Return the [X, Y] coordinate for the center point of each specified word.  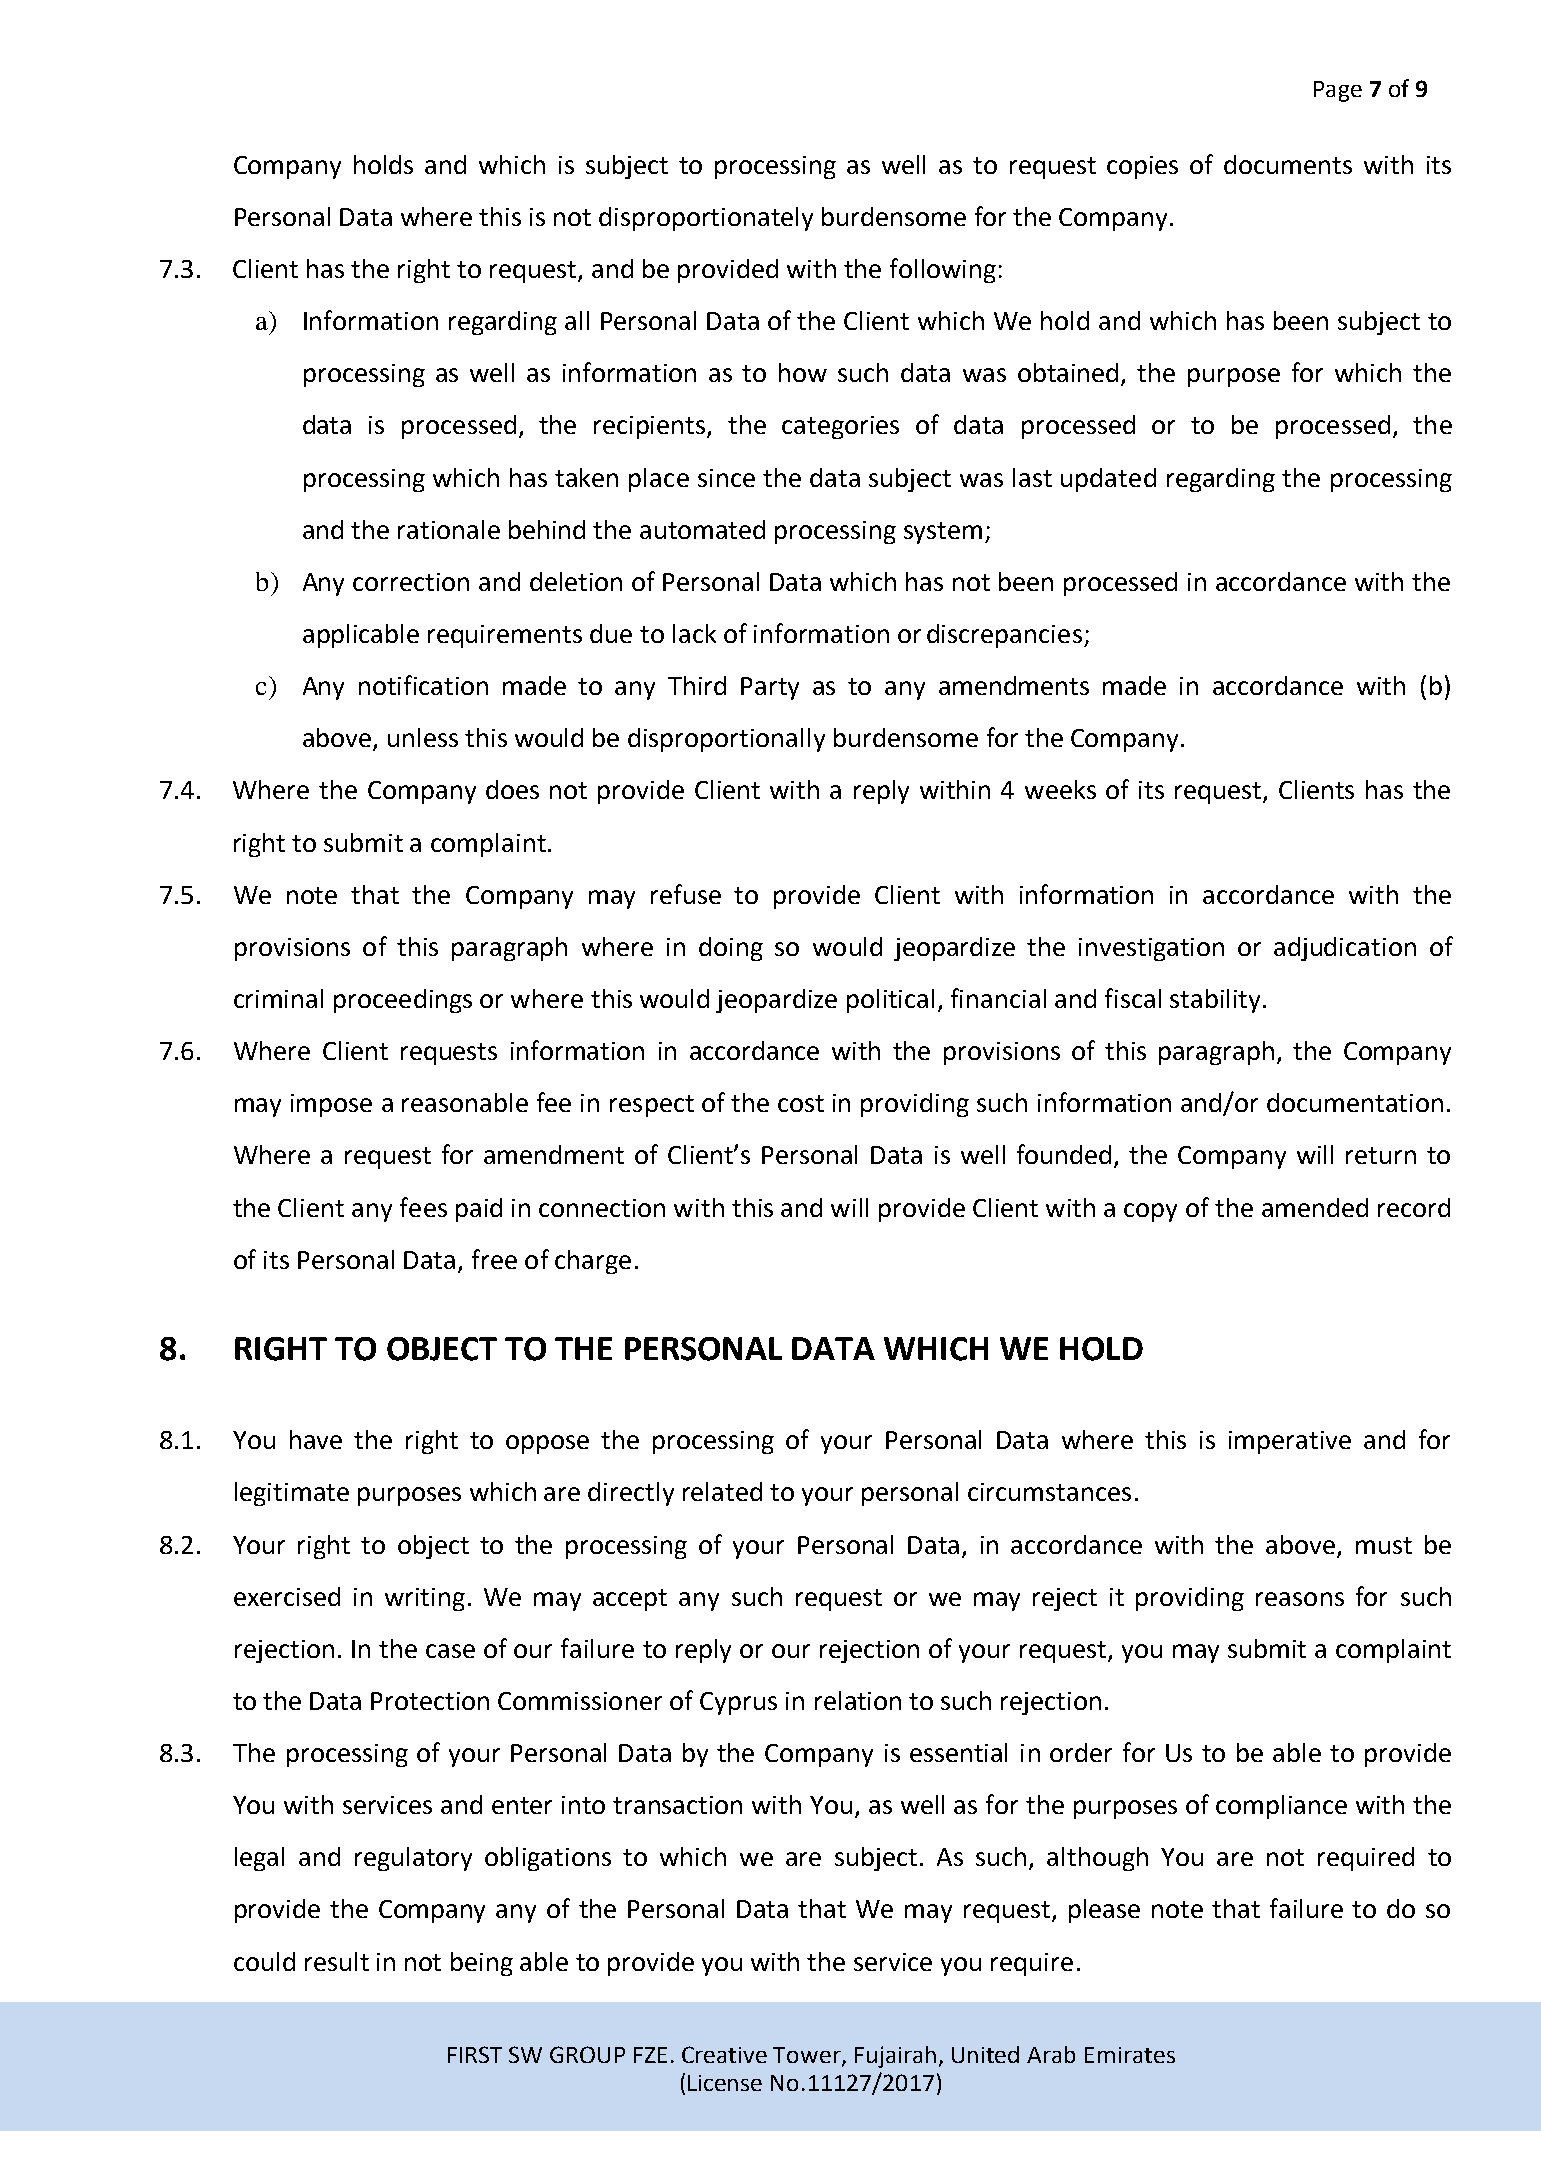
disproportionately [706, 219]
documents [1288, 164]
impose [331, 1105]
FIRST [475, 2054]
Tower [808, 2056]
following [943, 270]
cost [801, 1103]
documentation [1355, 1102]
